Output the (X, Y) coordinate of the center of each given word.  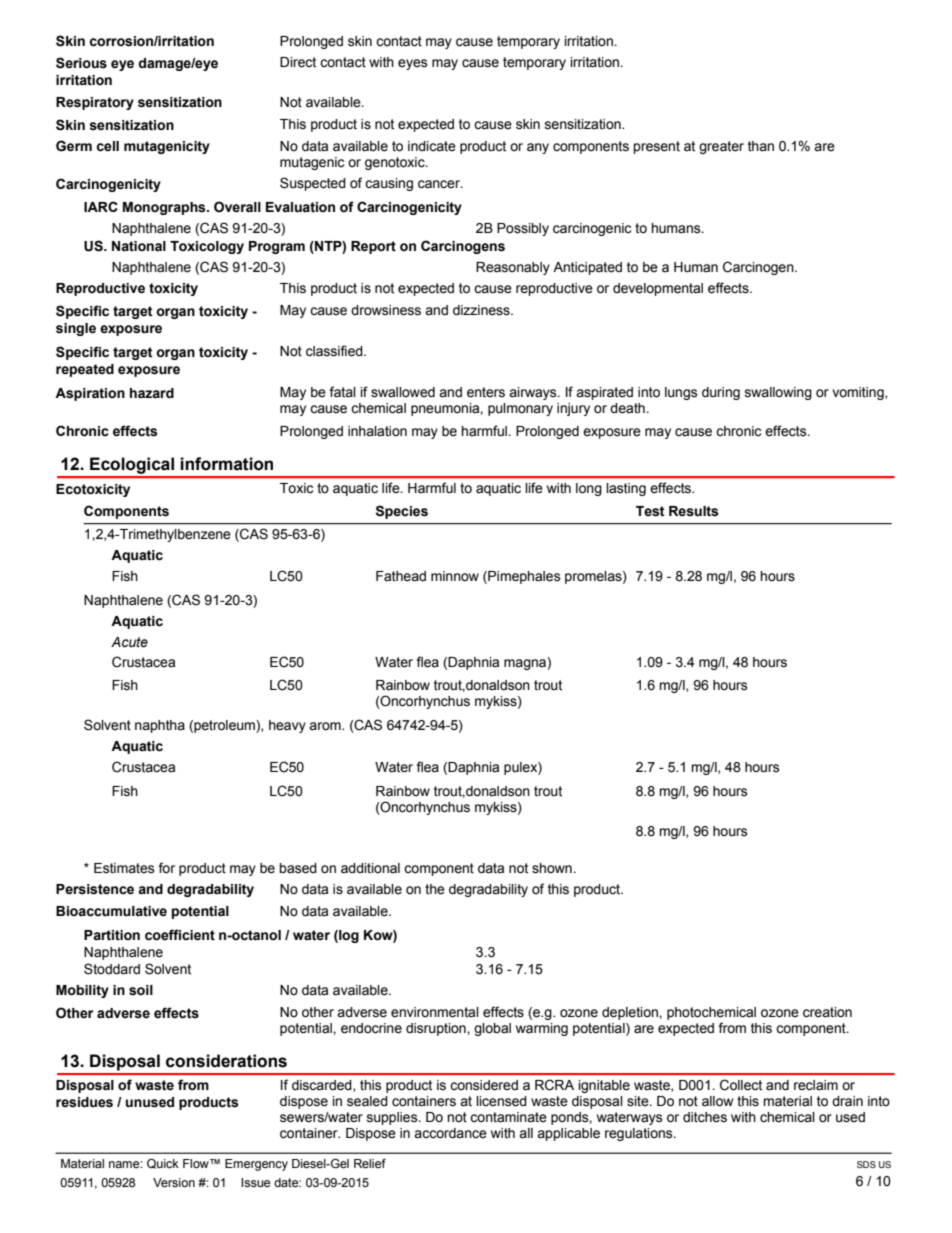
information (226, 464)
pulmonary (520, 409)
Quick (163, 1164)
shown (553, 868)
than (761, 146)
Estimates (124, 868)
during (721, 393)
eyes (413, 64)
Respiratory (95, 103)
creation (827, 1012)
